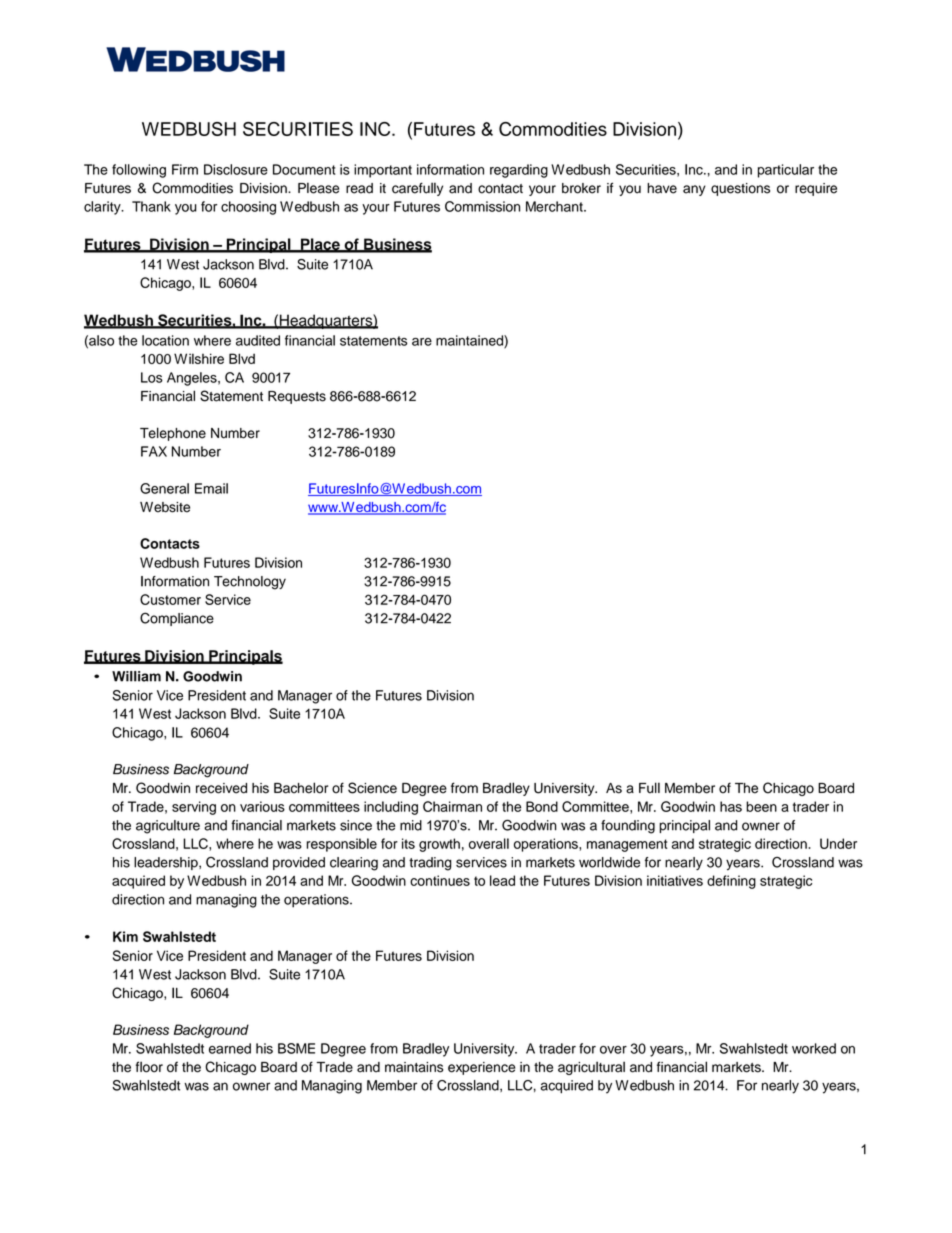 This page has height=1233, width=952. What do you see at coordinates (761, 806) in the page?
I see `been` at bounding box center [761, 806].
